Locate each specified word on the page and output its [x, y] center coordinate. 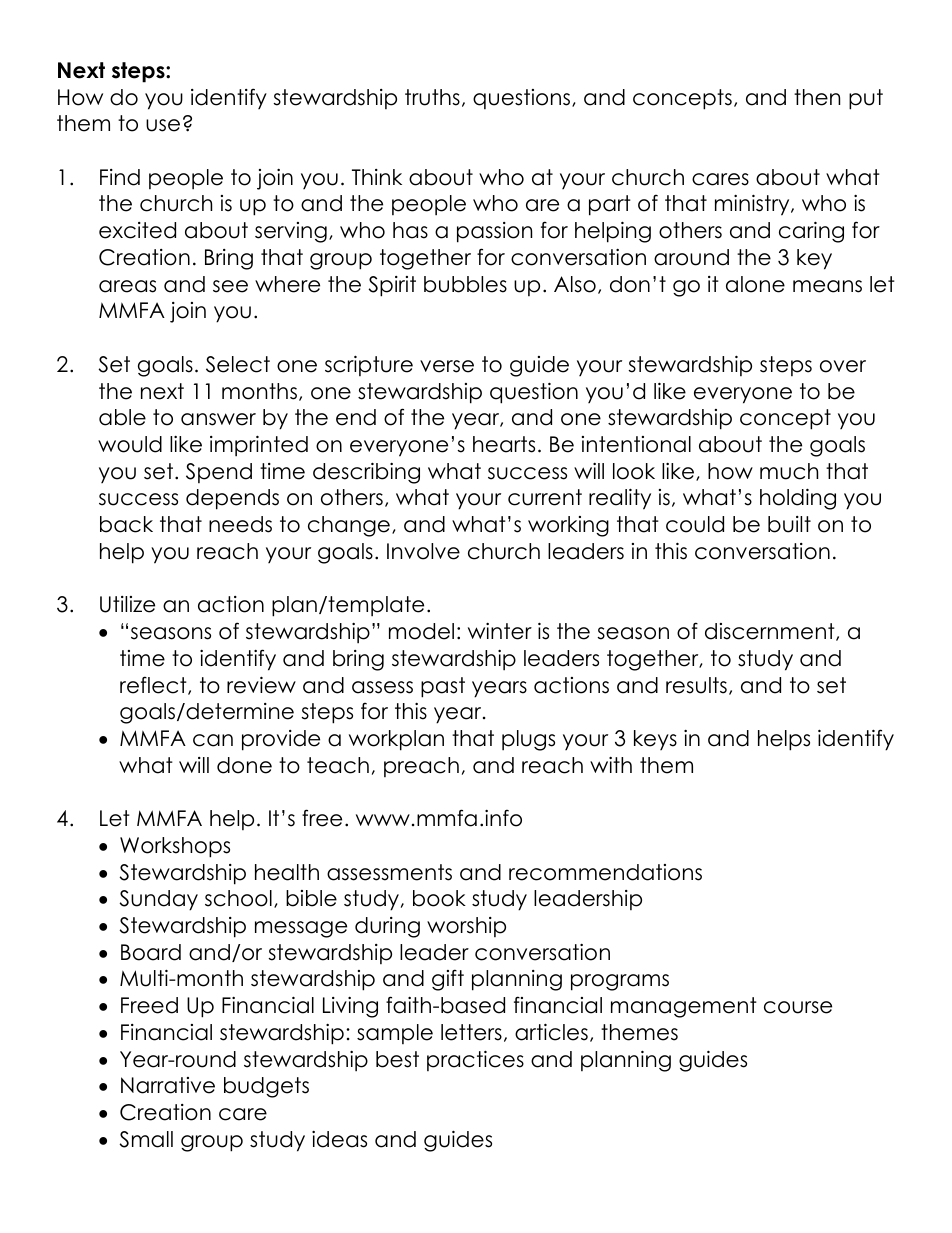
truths [432, 97]
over [843, 366]
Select [238, 364]
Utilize [127, 604]
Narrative [168, 1085]
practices [475, 1060]
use [163, 125]
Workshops [175, 847]
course [798, 1007]
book [439, 898]
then [817, 97]
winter [500, 631]
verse [447, 366]
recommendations [605, 872]
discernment [771, 632]
